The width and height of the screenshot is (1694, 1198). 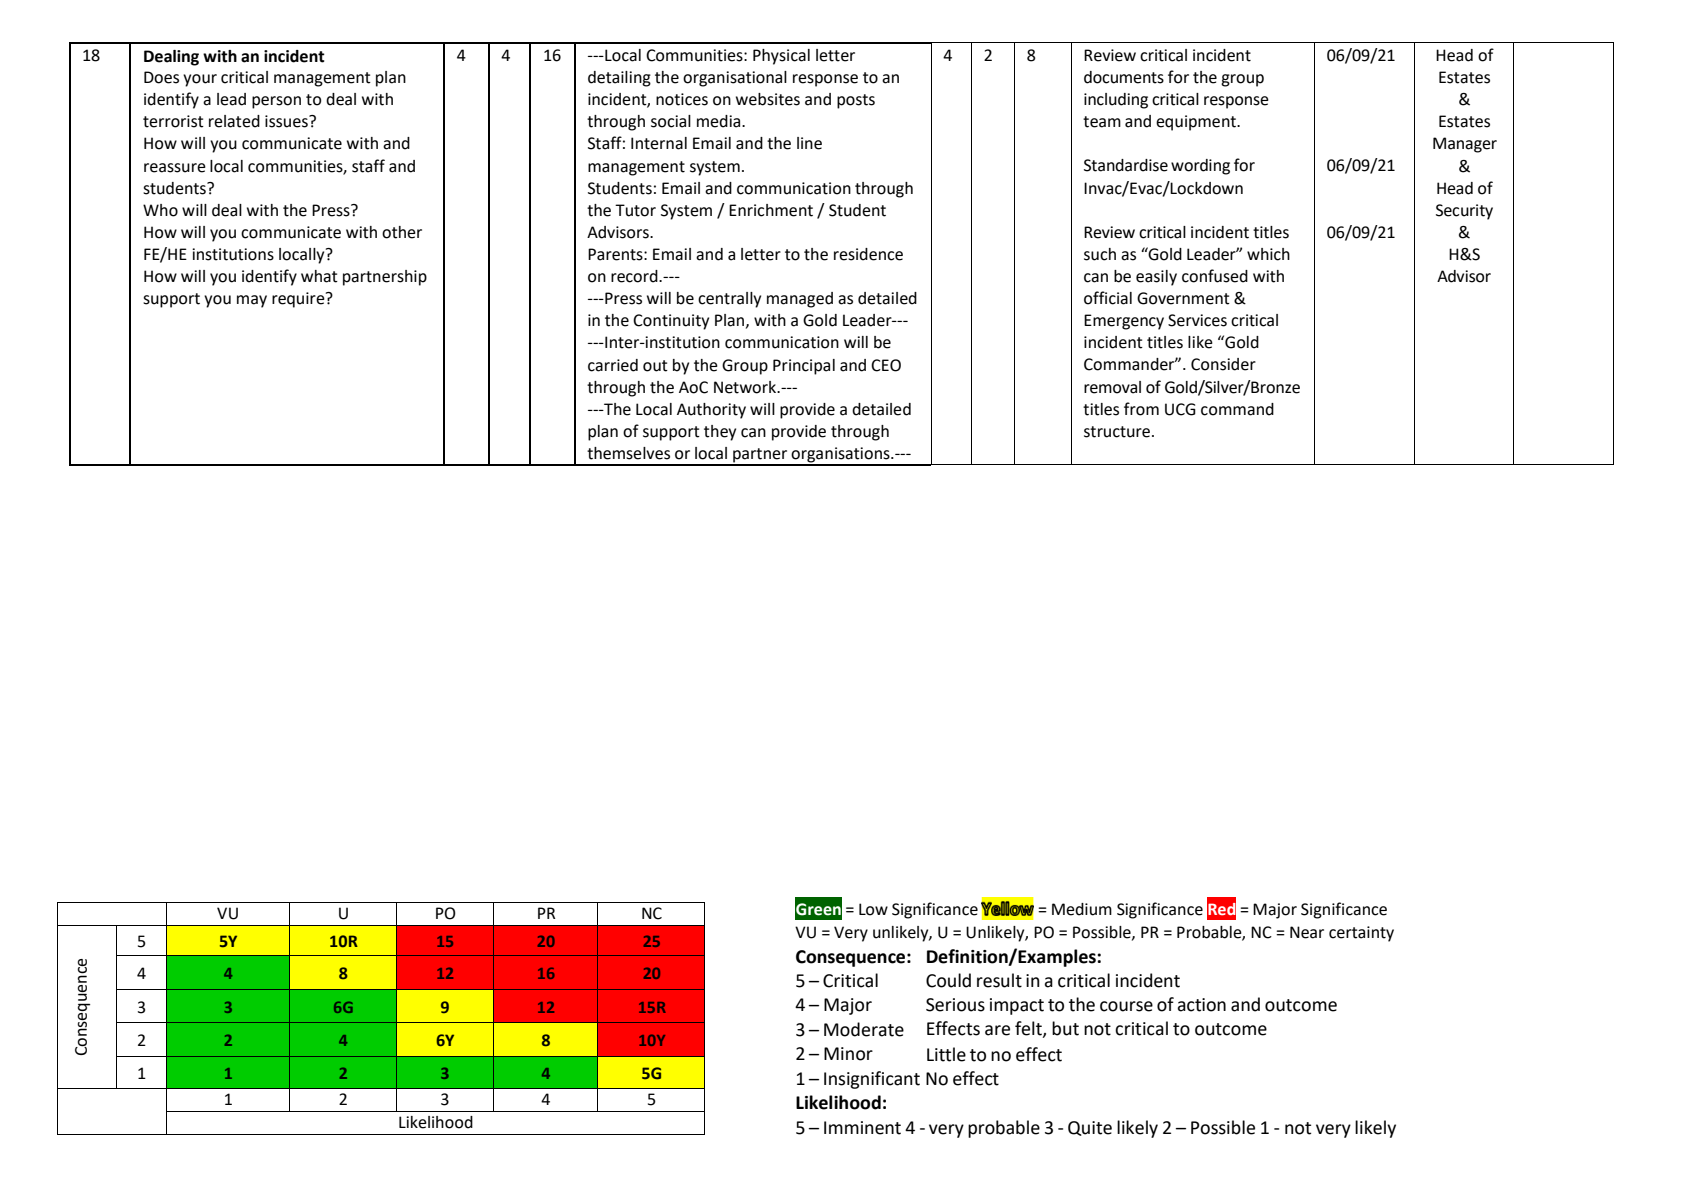 What do you see at coordinates (276, 102) in the screenshot?
I see `person` at bounding box center [276, 102].
